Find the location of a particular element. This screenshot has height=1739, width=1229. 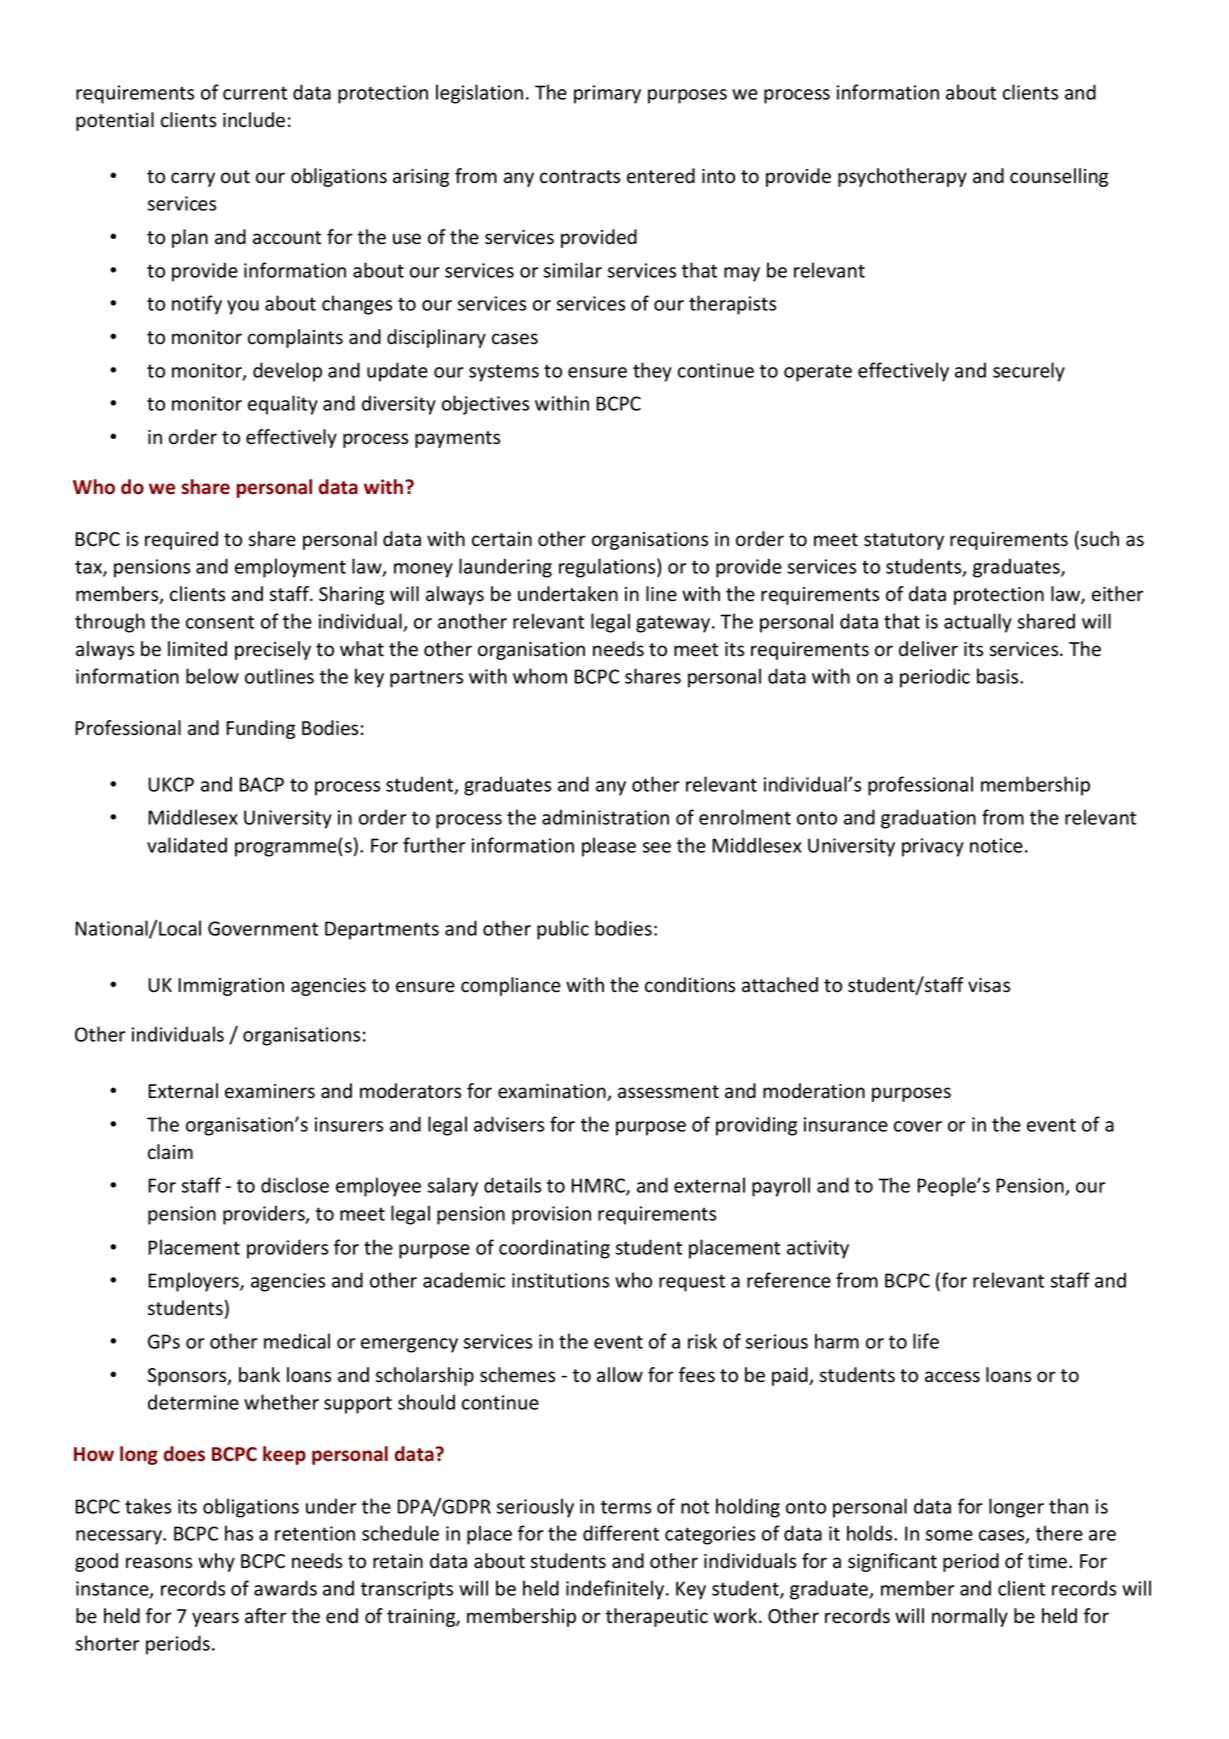

include is located at coordinates (254, 120).
